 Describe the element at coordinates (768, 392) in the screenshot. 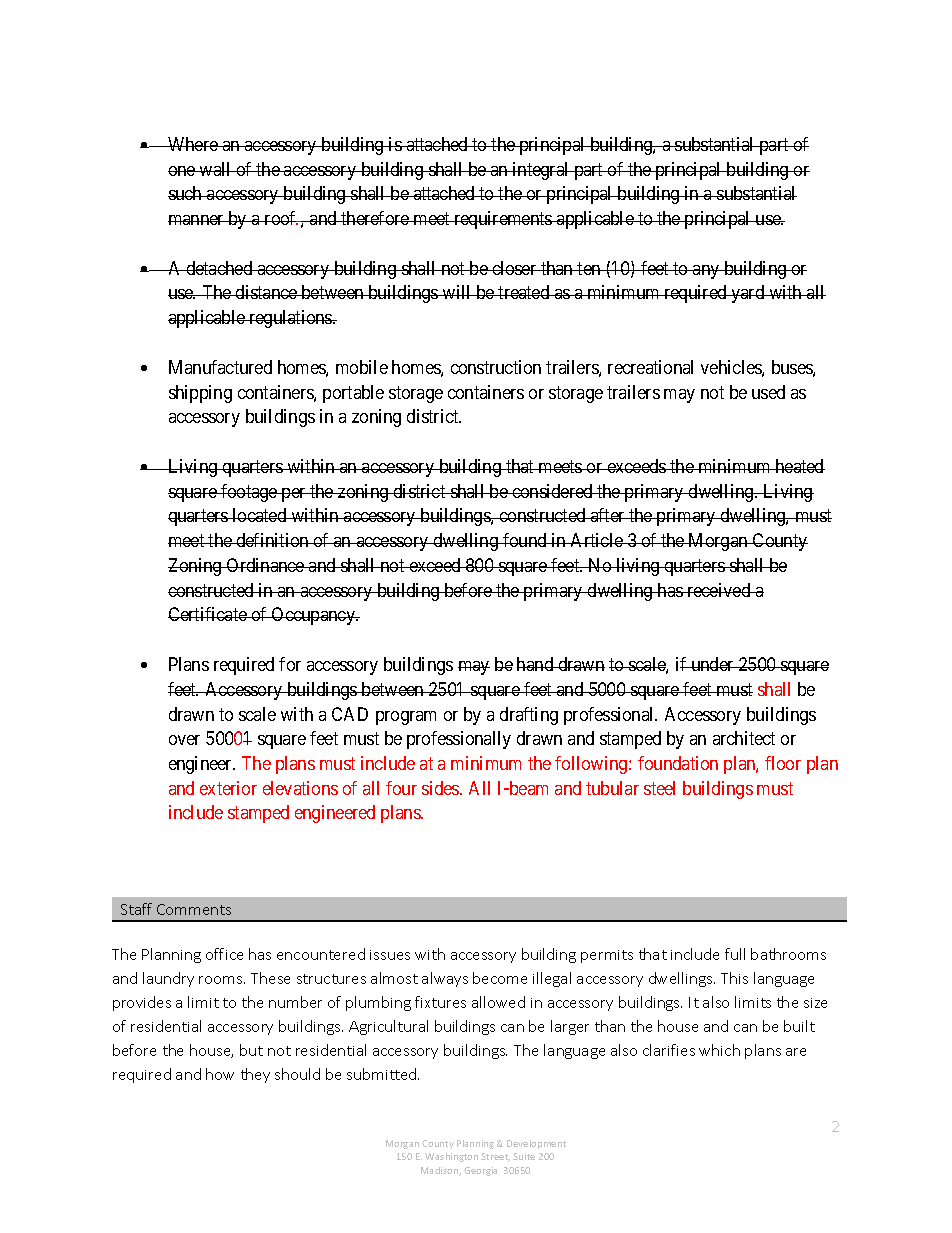

I see `used` at that location.
